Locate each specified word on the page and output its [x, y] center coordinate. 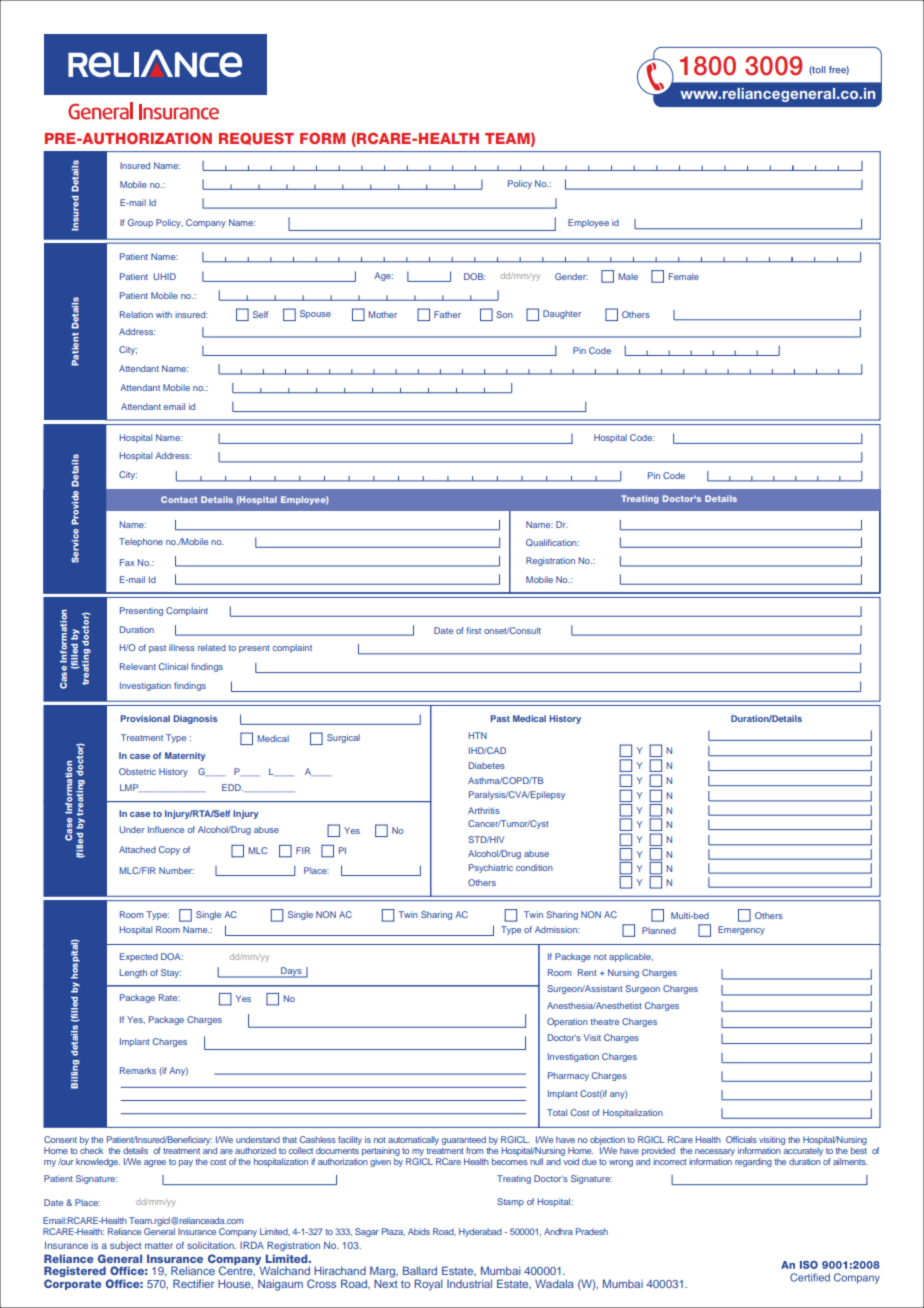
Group [140, 223]
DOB [474, 276]
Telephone [141, 542]
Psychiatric [491, 868]
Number [176, 870]
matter [159, 1245]
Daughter [562, 314]
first [473, 630]
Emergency [741, 930]
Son [504, 314]
